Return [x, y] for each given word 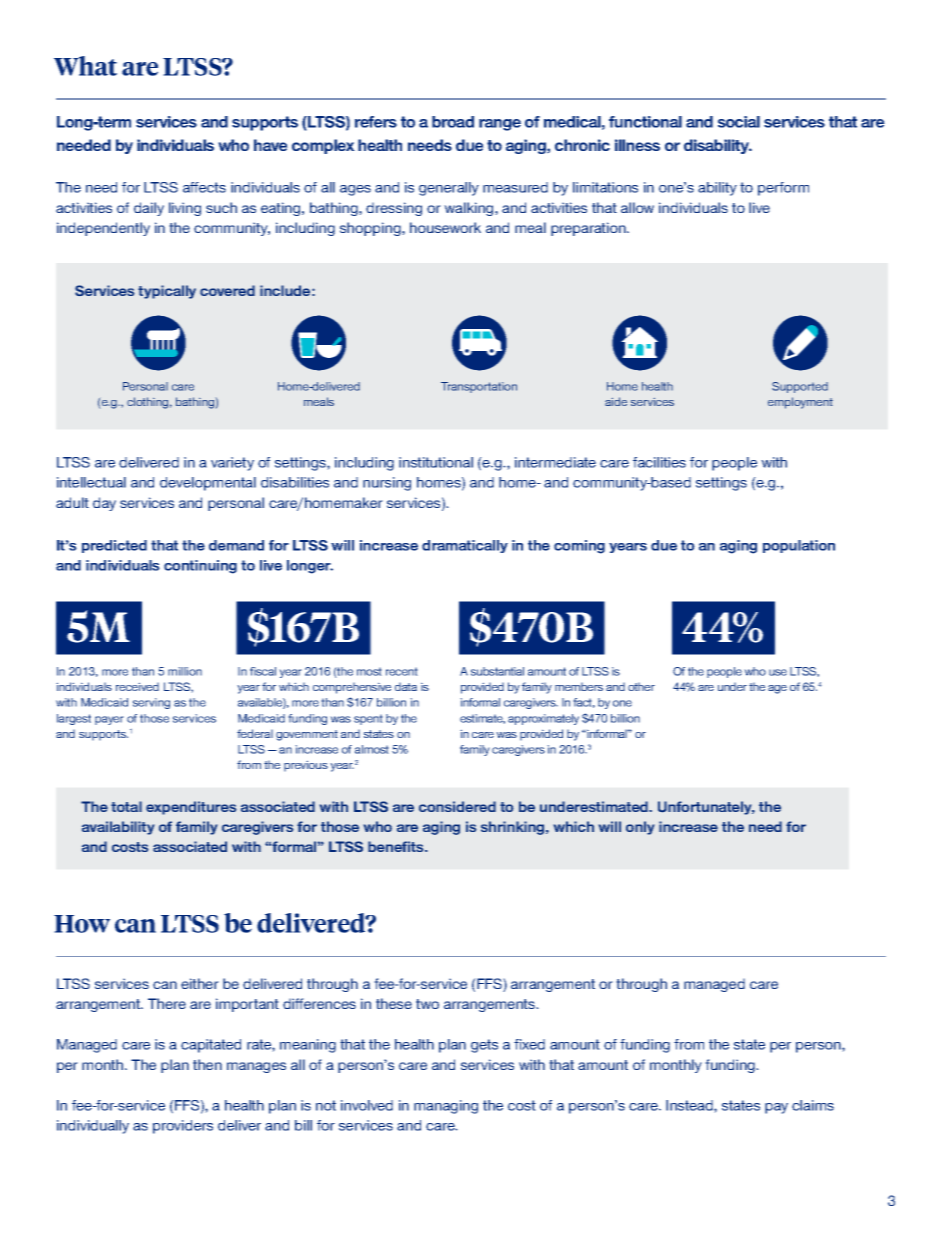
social [739, 122]
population [799, 546]
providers [183, 1127]
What [85, 66]
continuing [200, 567]
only [640, 828]
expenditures [191, 808]
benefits [397, 846]
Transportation [479, 387]
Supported [800, 387]
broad [453, 122]
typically [167, 292]
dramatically [465, 546]
